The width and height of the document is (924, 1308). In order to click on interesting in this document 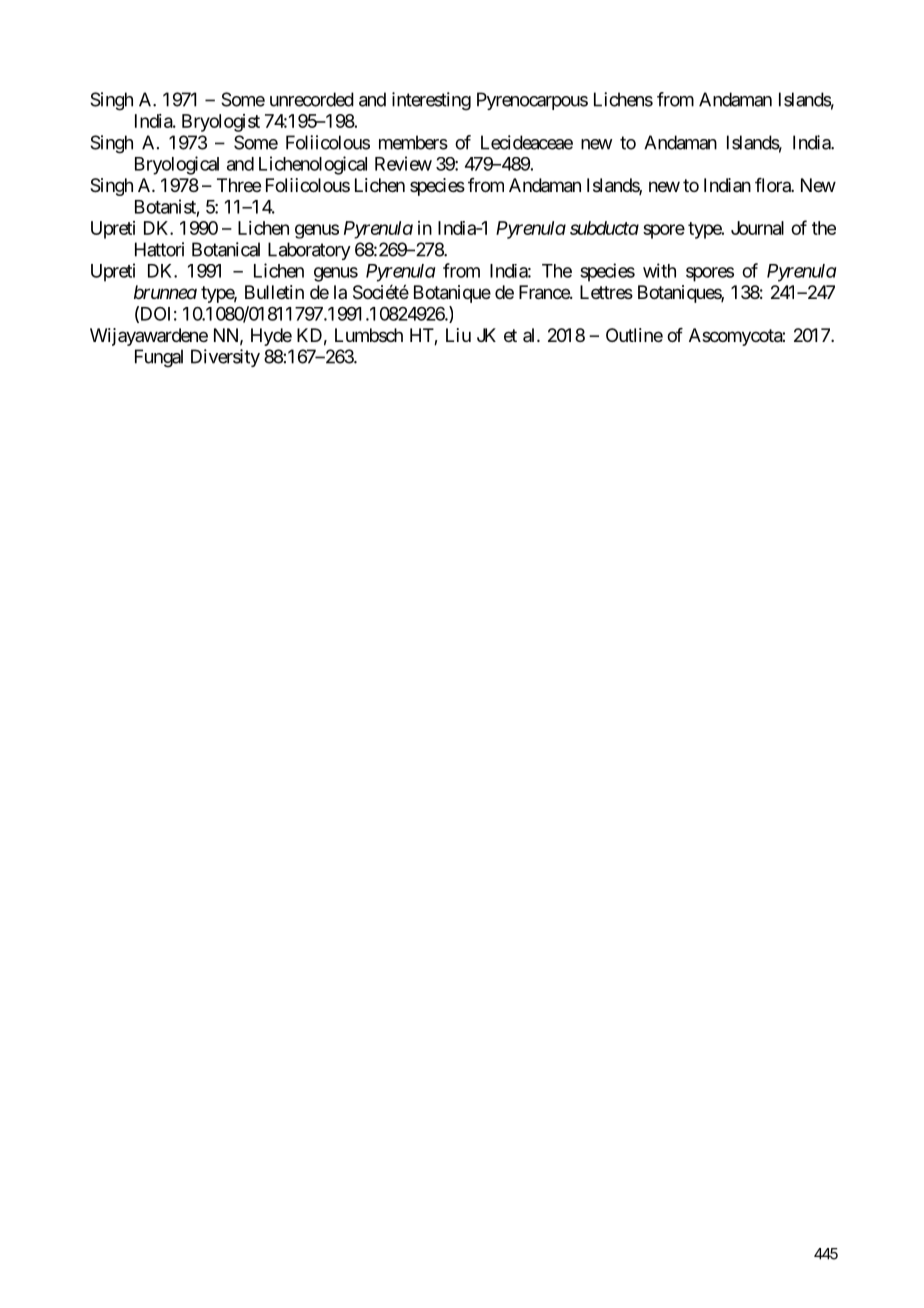, I will do `click(431, 101)`.
